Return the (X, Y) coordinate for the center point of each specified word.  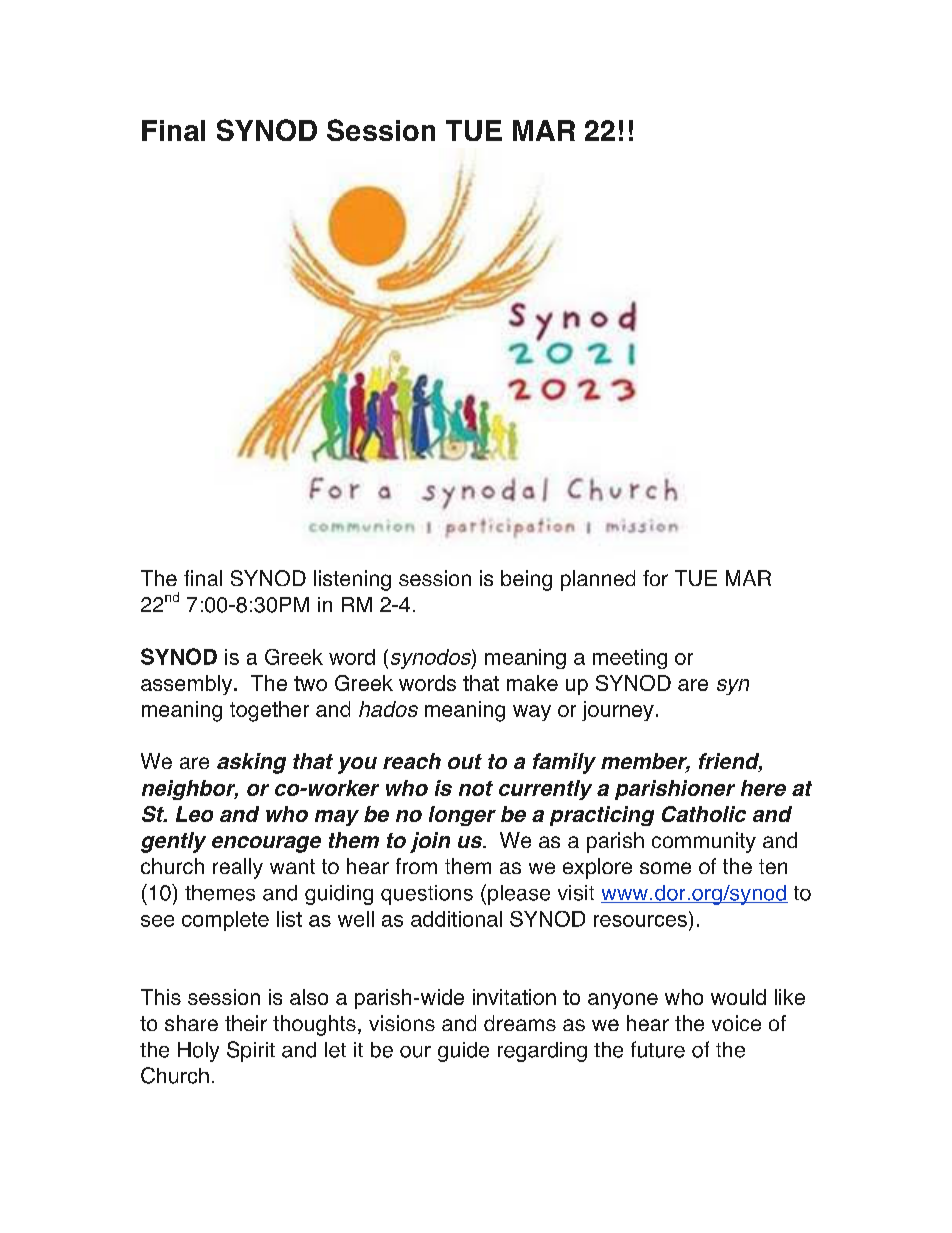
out (465, 761)
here (763, 788)
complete (225, 921)
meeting (630, 659)
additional (456, 919)
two (310, 683)
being (526, 580)
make (532, 683)
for (655, 578)
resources (640, 921)
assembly (188, 685)
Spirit (251, 1051)
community (704, 842)
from (416, 866)
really (238, 868)
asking (251, 763)
